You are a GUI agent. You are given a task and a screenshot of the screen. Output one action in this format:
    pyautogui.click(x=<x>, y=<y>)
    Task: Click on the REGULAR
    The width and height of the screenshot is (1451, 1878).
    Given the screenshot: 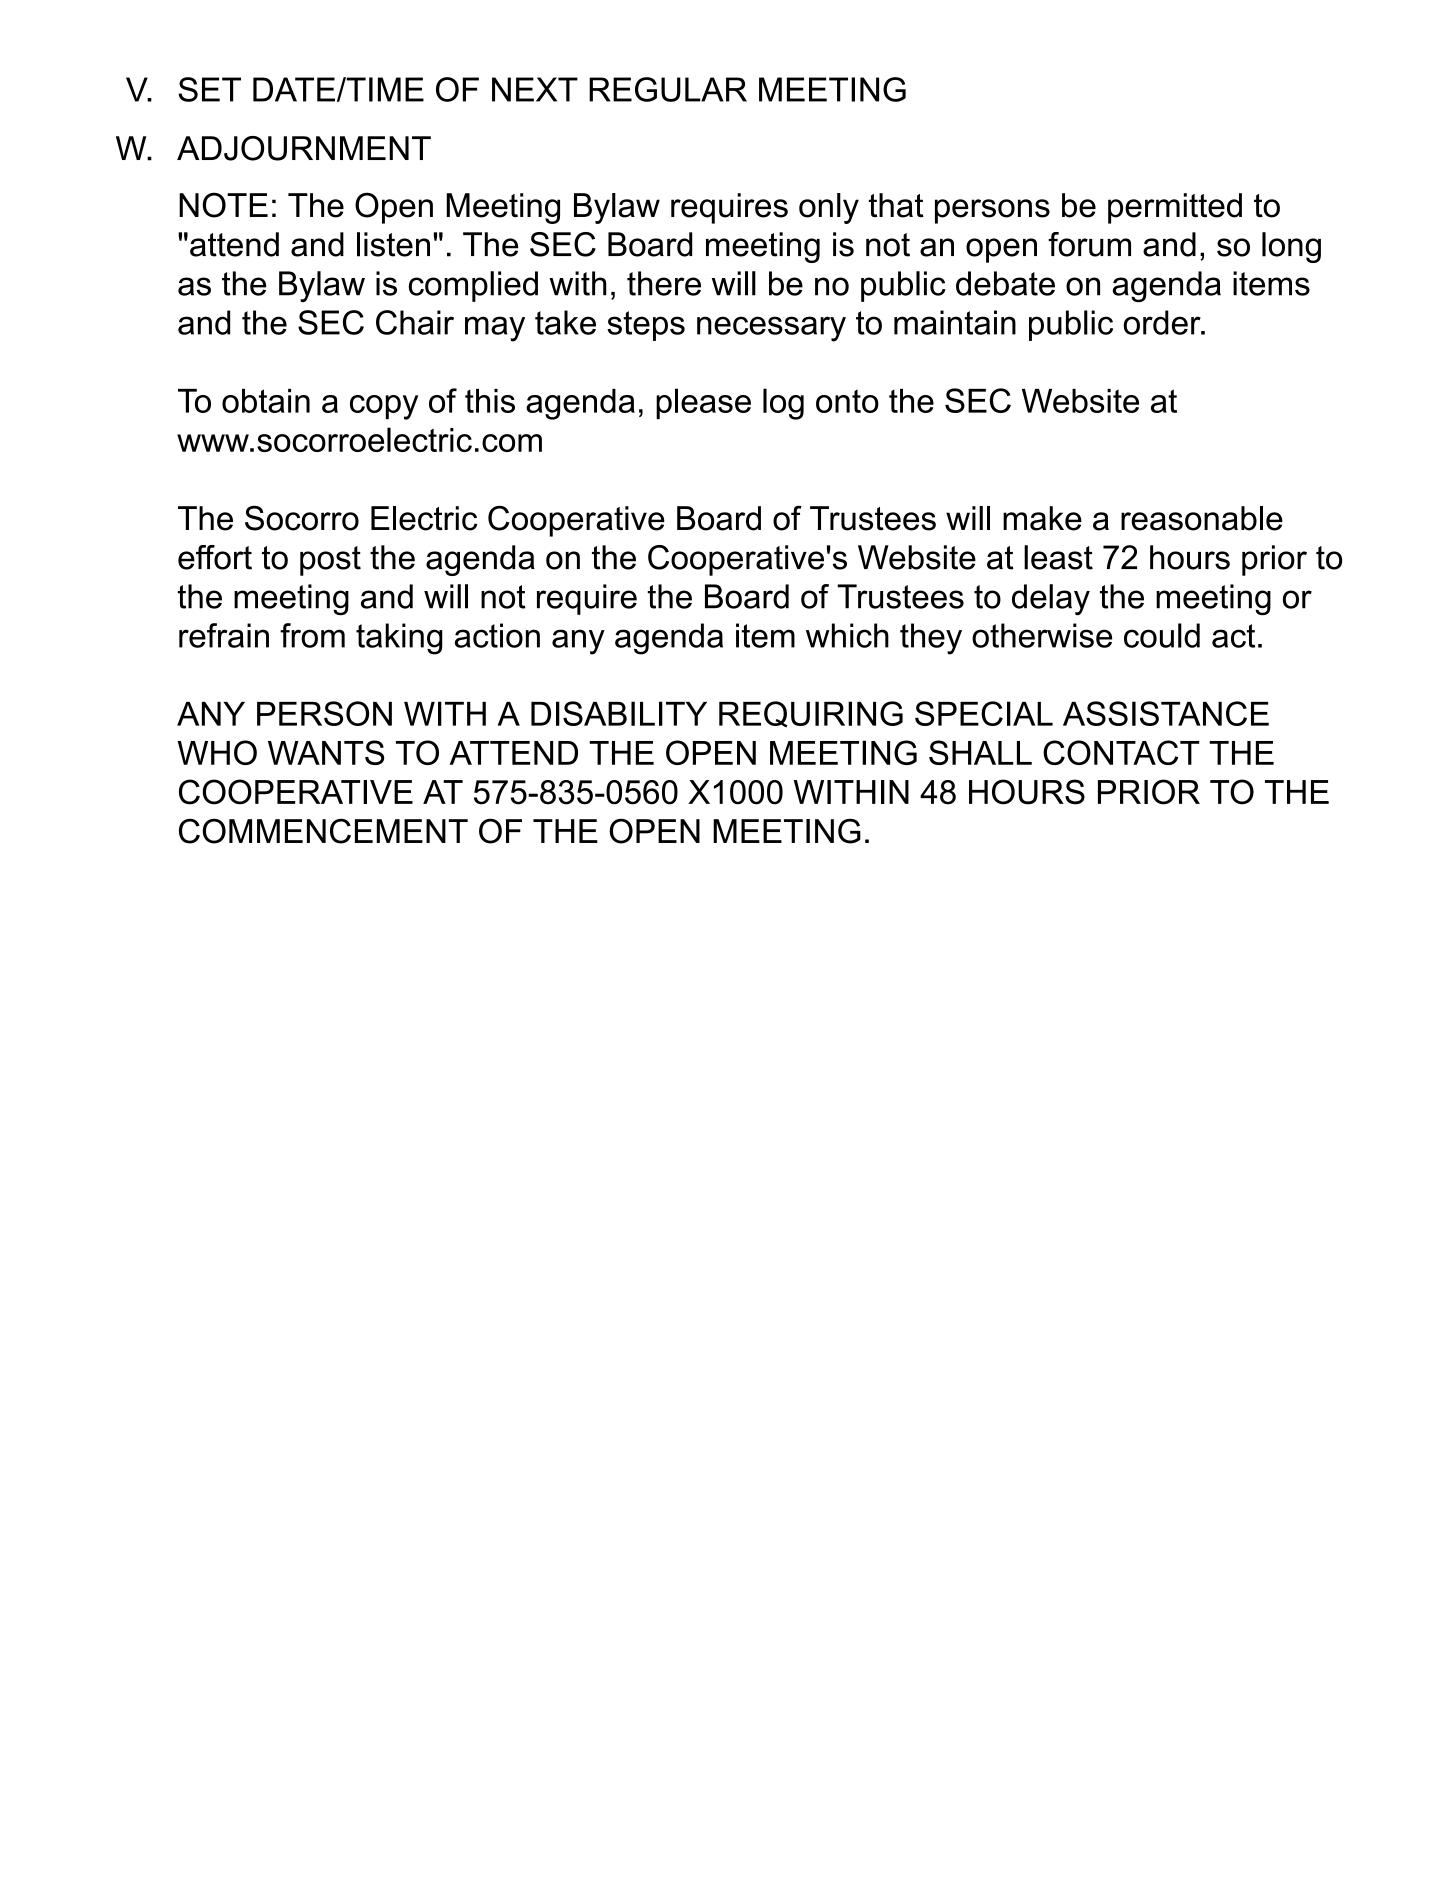 What is the action you would take?
    pyautogui.click(x=668, y=89)
